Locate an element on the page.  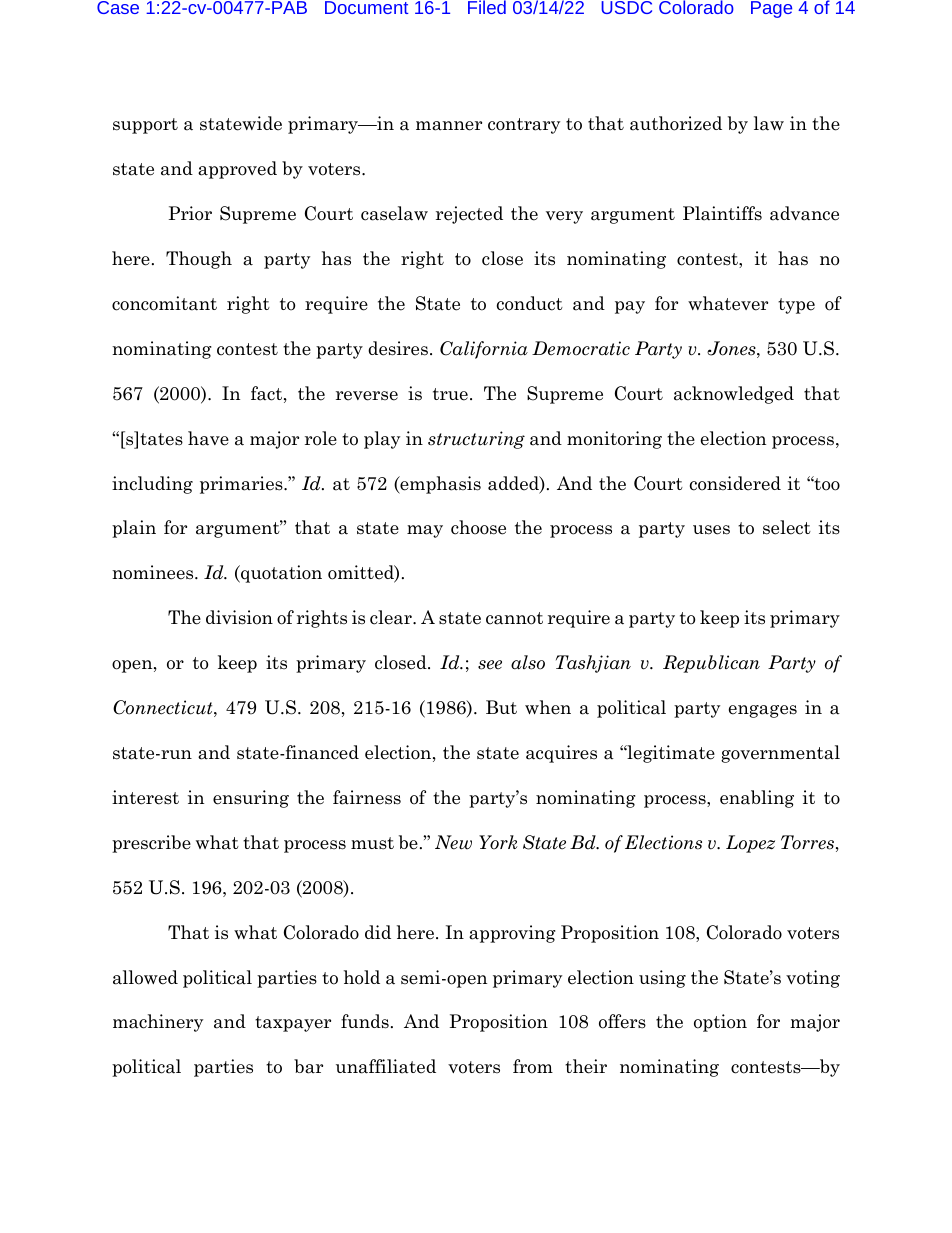
Page is located at coordinates (771, 9).
